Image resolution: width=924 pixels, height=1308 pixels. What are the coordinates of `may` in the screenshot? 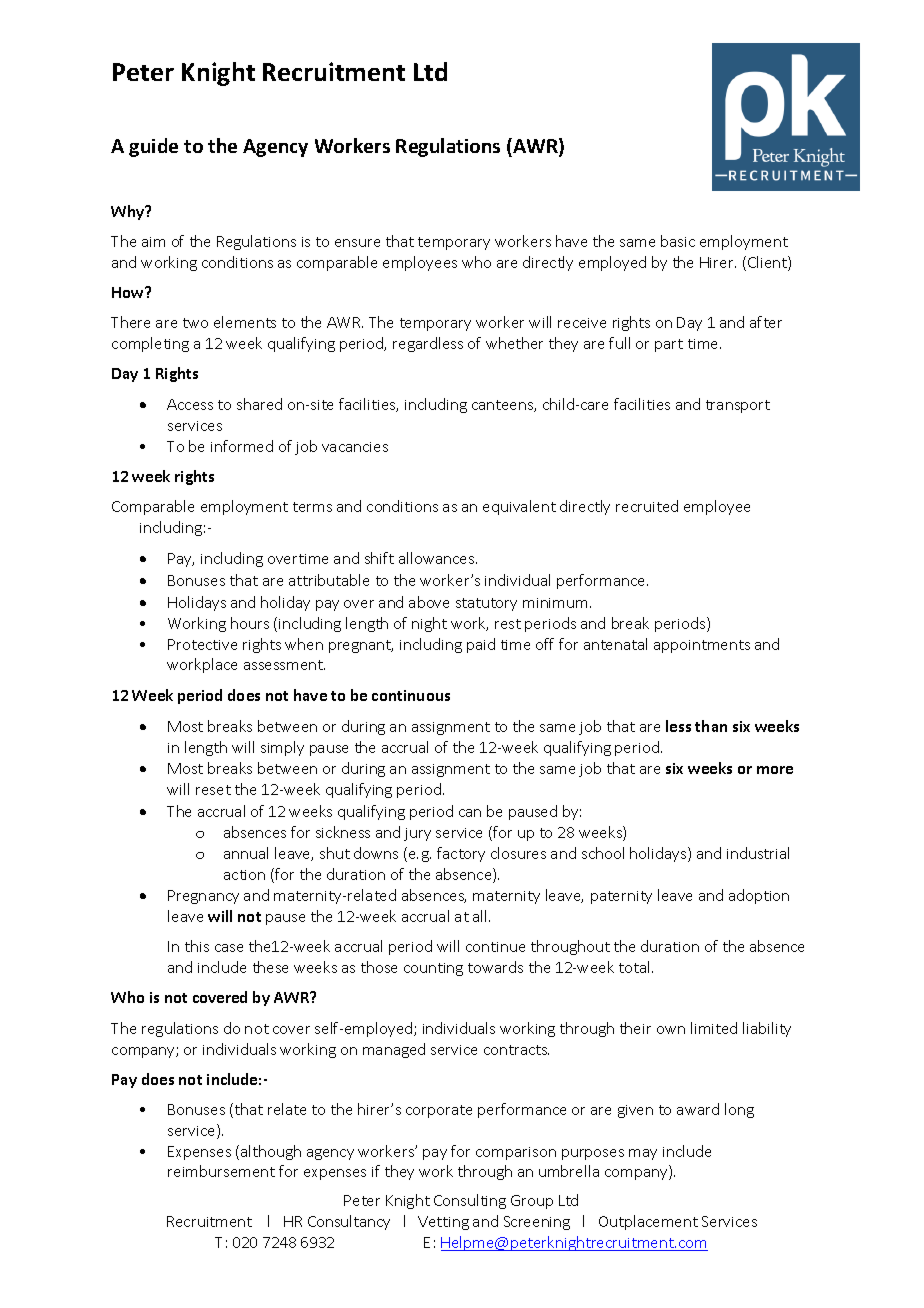 It's located at (643, 1154).
